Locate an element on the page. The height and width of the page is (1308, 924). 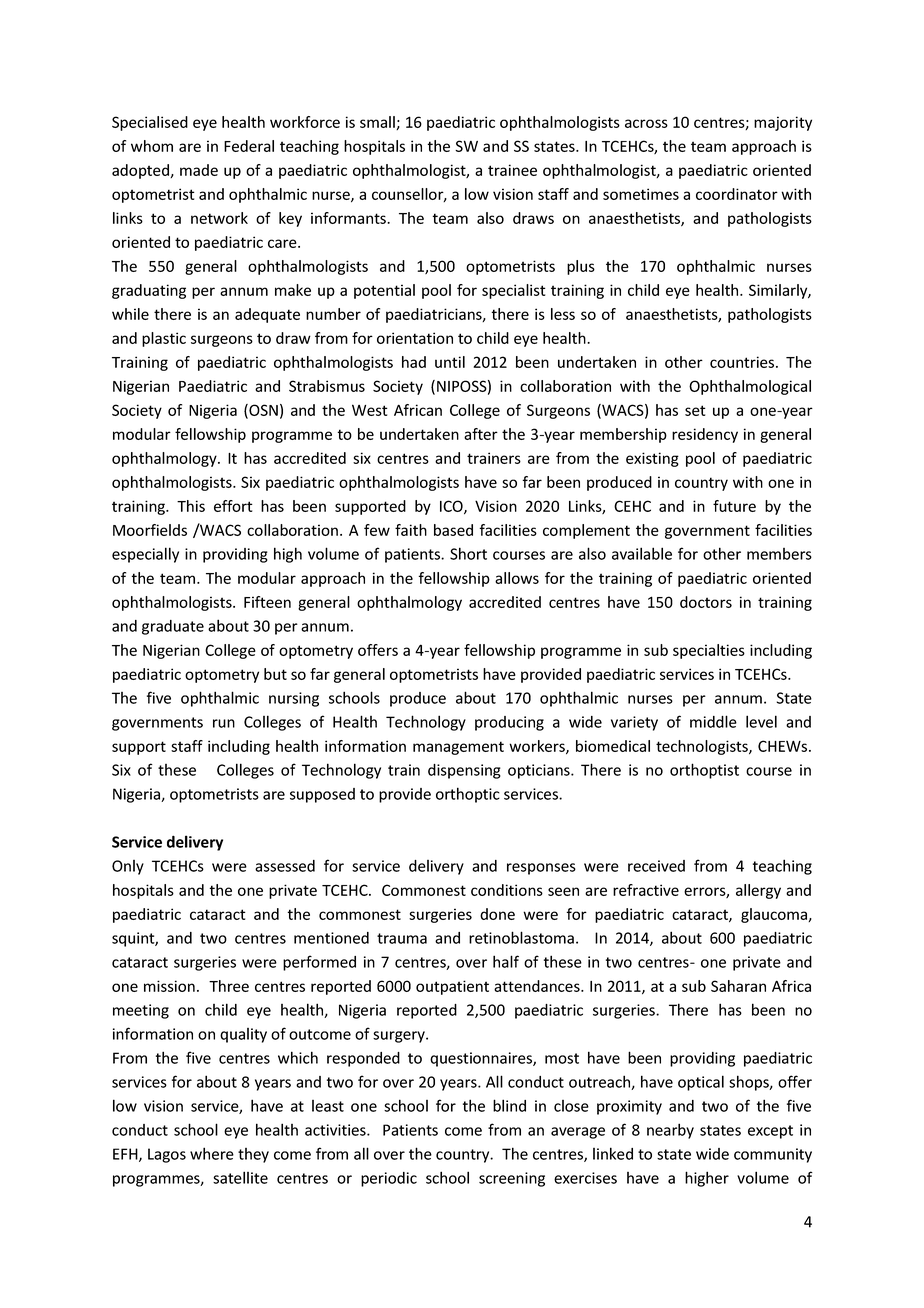
dispensing is located at coordinates (464, 771).
